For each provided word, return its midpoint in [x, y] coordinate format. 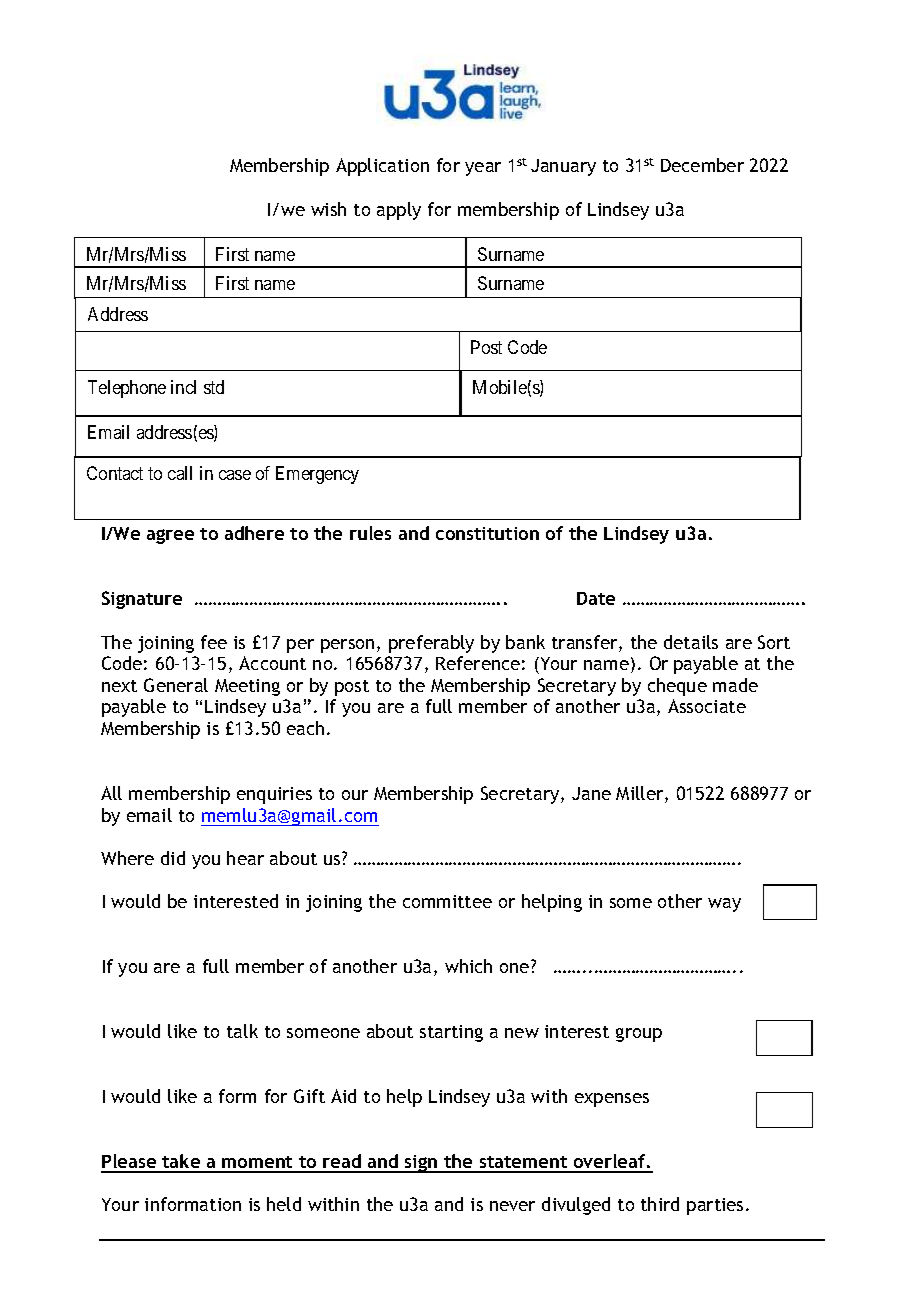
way [724, 905]
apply [399, 211]
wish [328, 209]
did [173, 858]
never [512, 1206]
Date [596, 598]
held [284, 1204]
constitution [487, 533]
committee [447, 901]
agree [170, 536]
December [702, 165]
